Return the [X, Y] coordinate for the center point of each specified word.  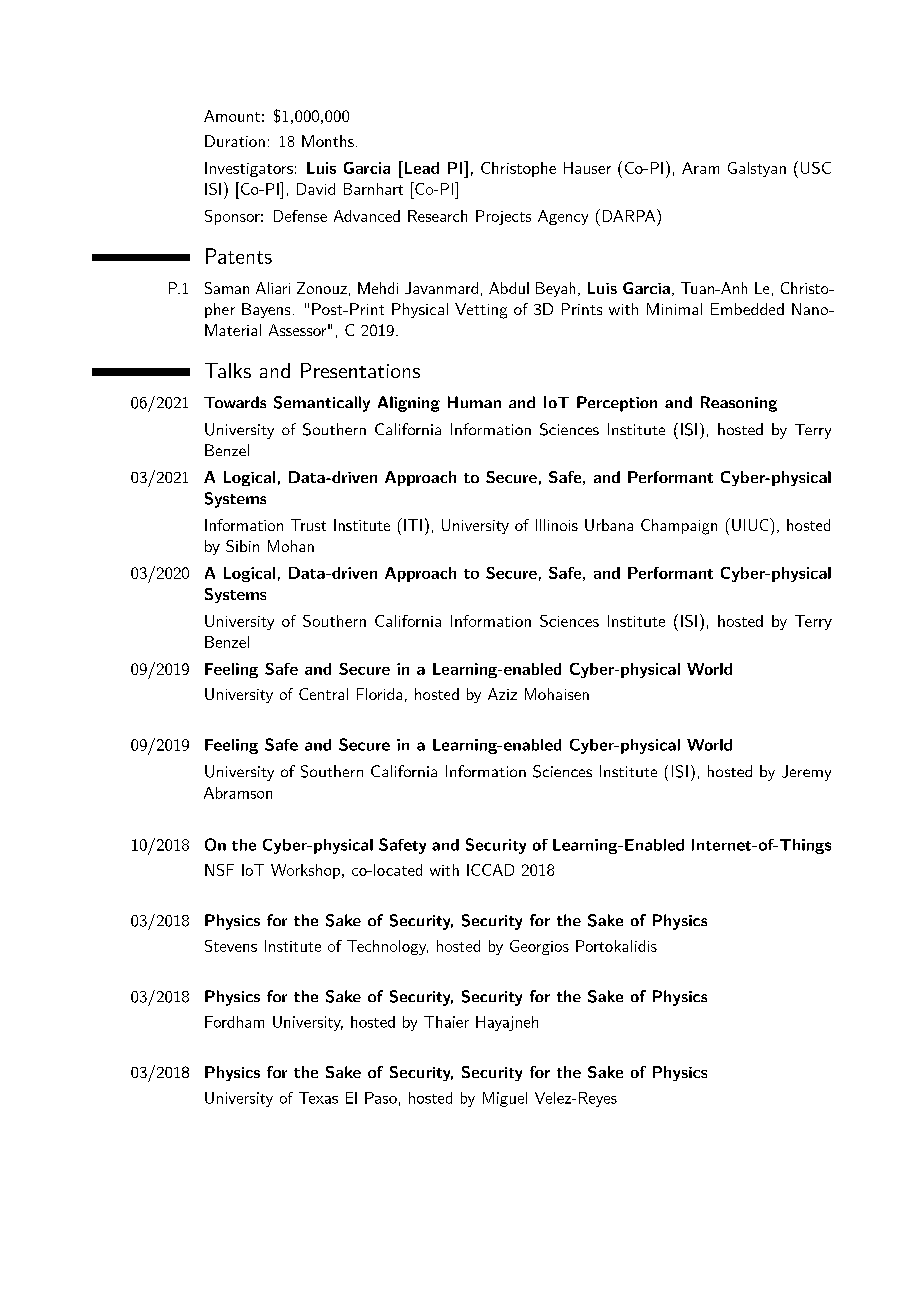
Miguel [505, 1099]
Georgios [539, 947]
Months [328, 141]
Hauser [587, 168]
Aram [700, 168]
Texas [318, 1098]
